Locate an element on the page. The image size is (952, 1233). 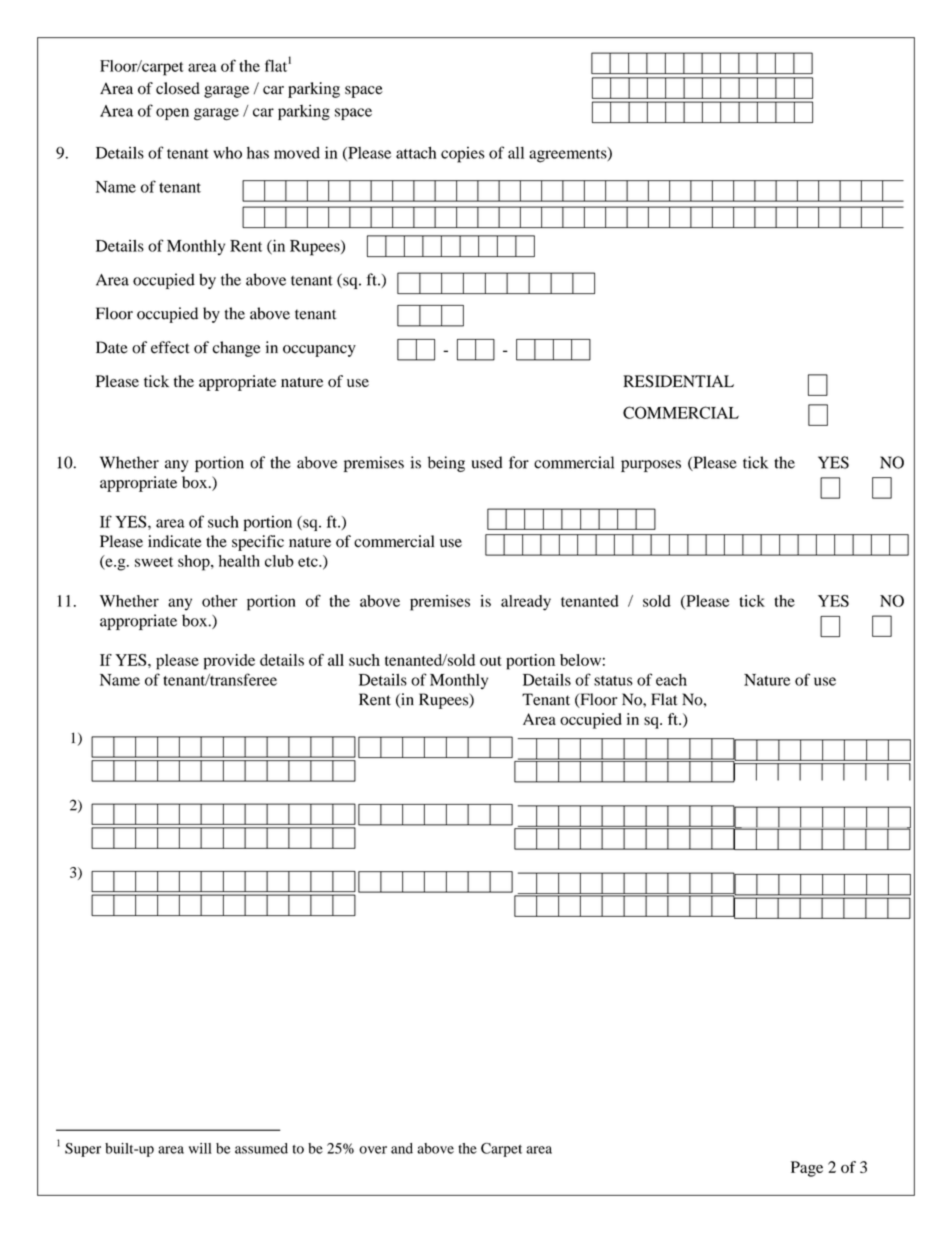
copies is located at coordinates (463, 155).
